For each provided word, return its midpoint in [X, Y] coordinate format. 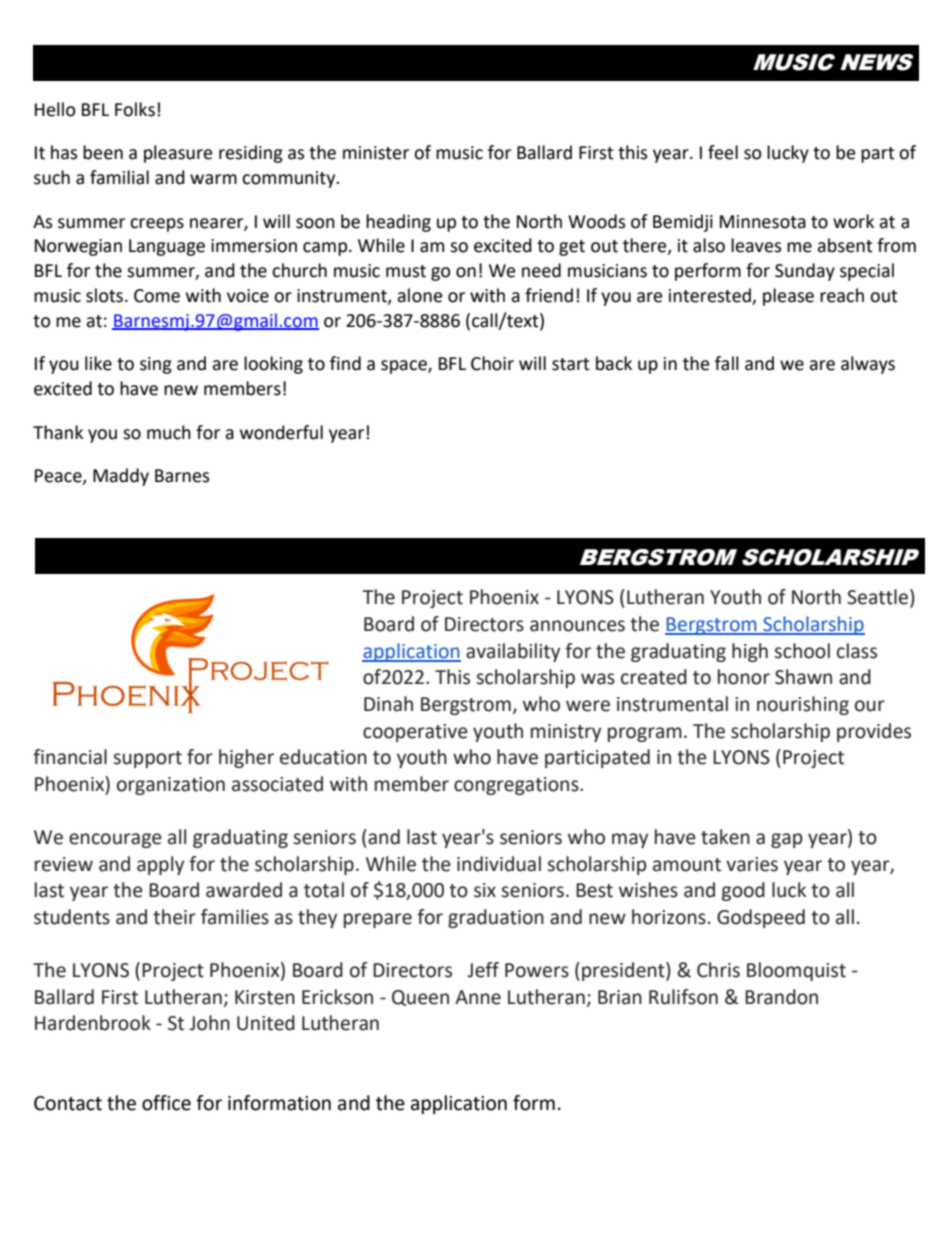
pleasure [178, 154]
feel [723, 152]
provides [874, 732]
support [147, 759]
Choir [492, 363]
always [868, 365]
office [166, 1103]
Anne [478, 997]
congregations [517, 786]
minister [376, 153]
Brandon [781, 997]
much [169, 432]
